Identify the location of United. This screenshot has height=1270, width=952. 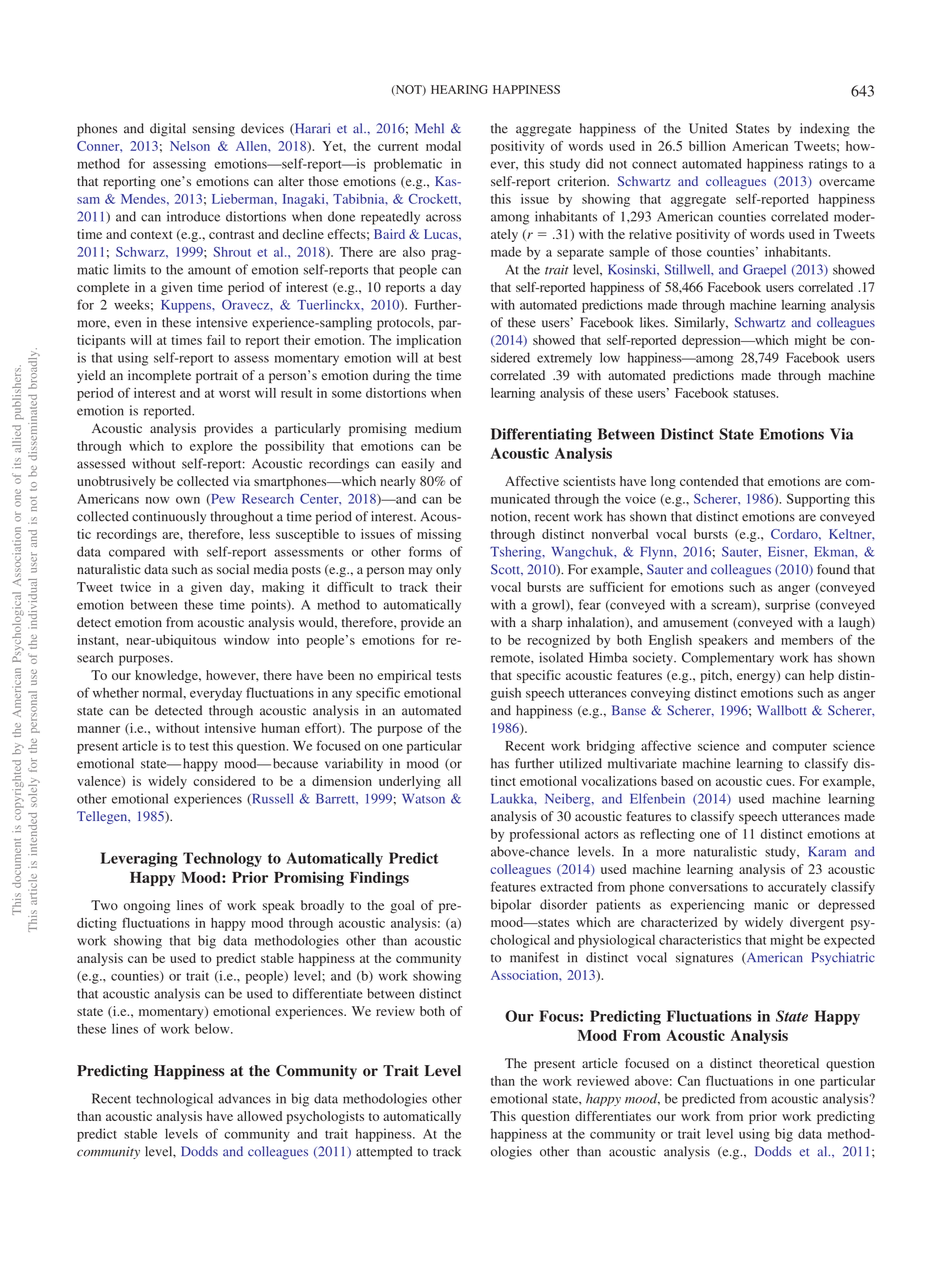
(708, 128).
